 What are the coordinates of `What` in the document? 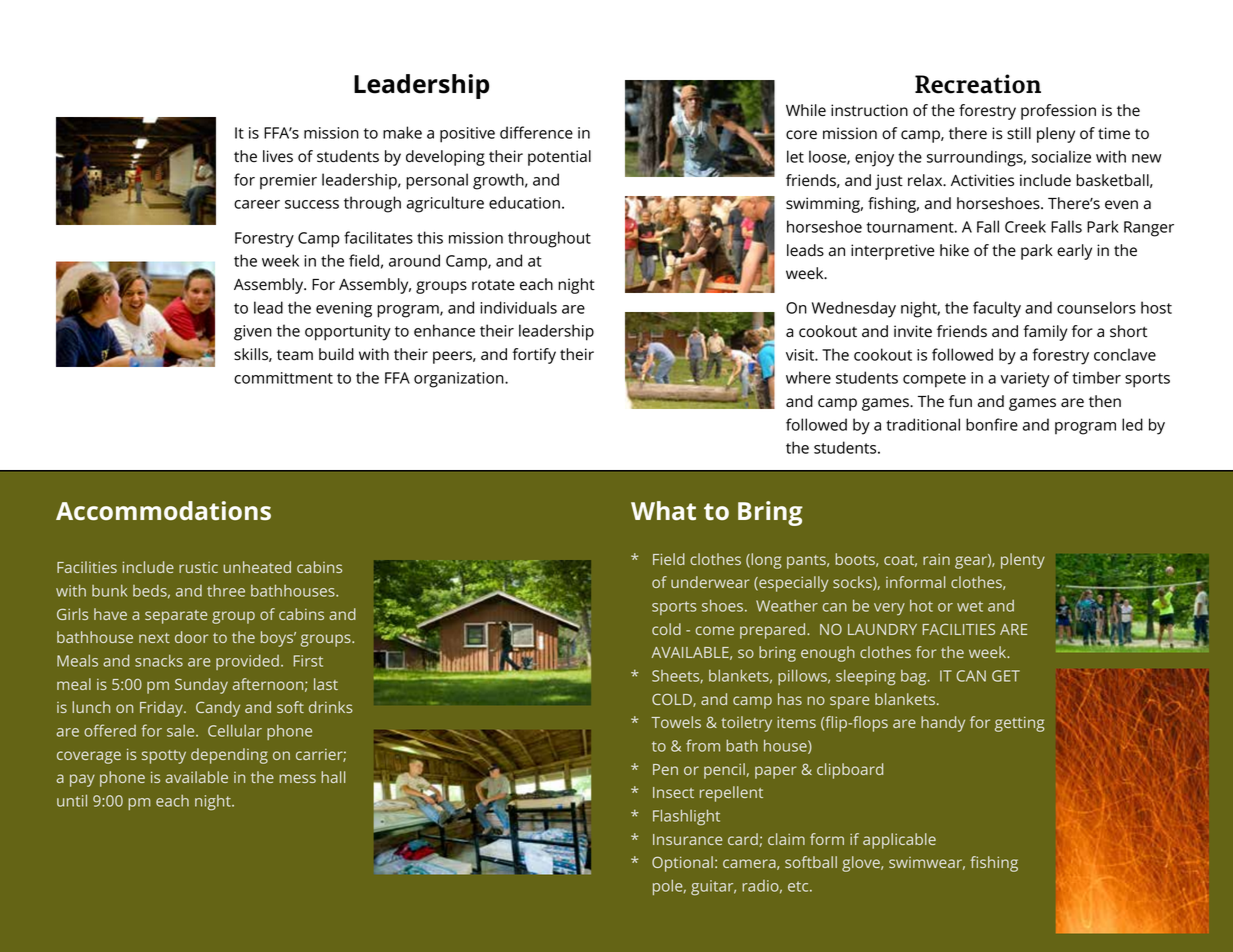 It's located at (663, 510).
